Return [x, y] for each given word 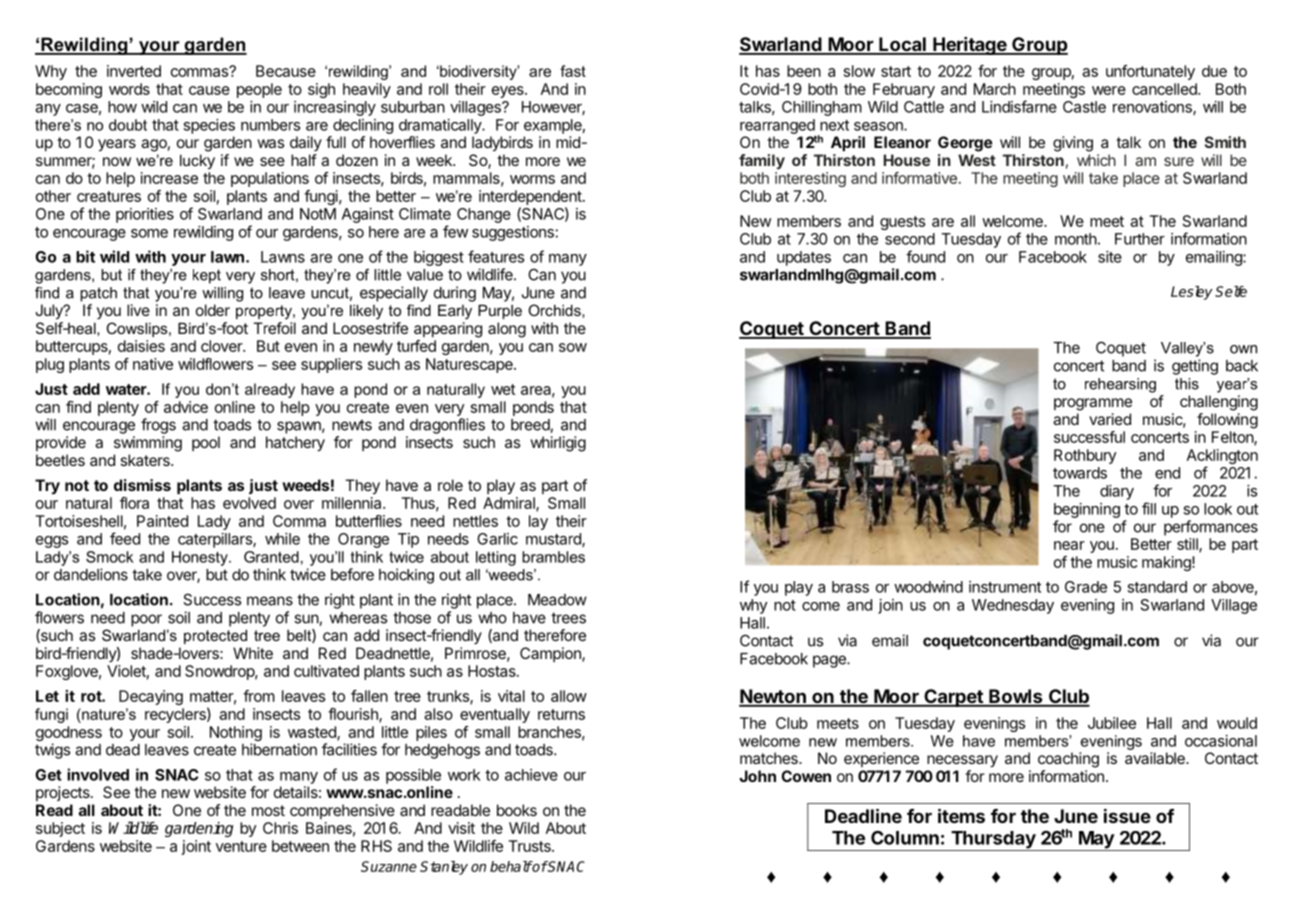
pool [206, 443]
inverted [134, 71]
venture [241, 846]
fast [573, 71]
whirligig [558, 444]
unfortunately [1150, 72]
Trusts [531, 846]
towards [1080, 473]
